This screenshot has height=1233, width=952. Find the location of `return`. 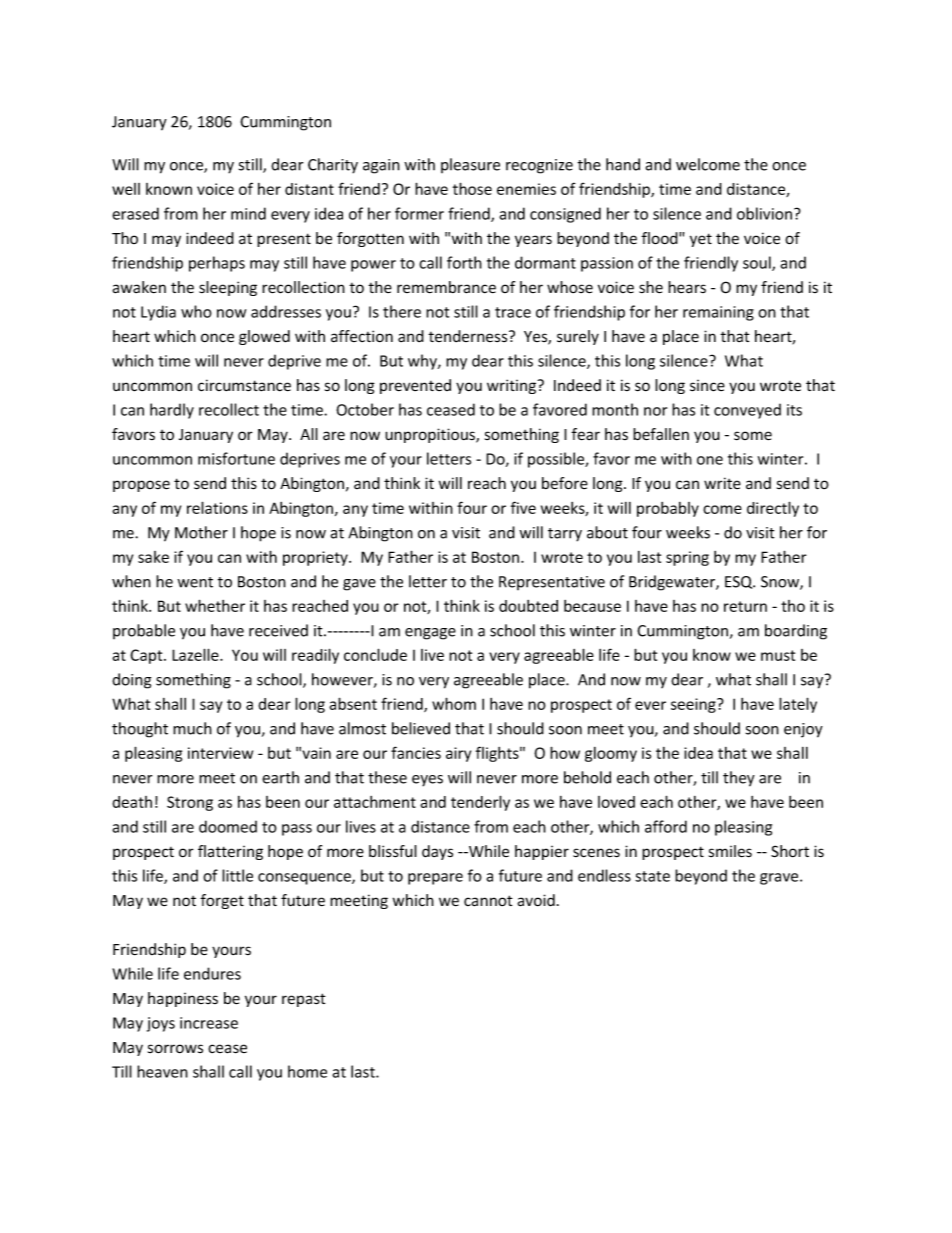

return is located at coordinates (745, 606).
